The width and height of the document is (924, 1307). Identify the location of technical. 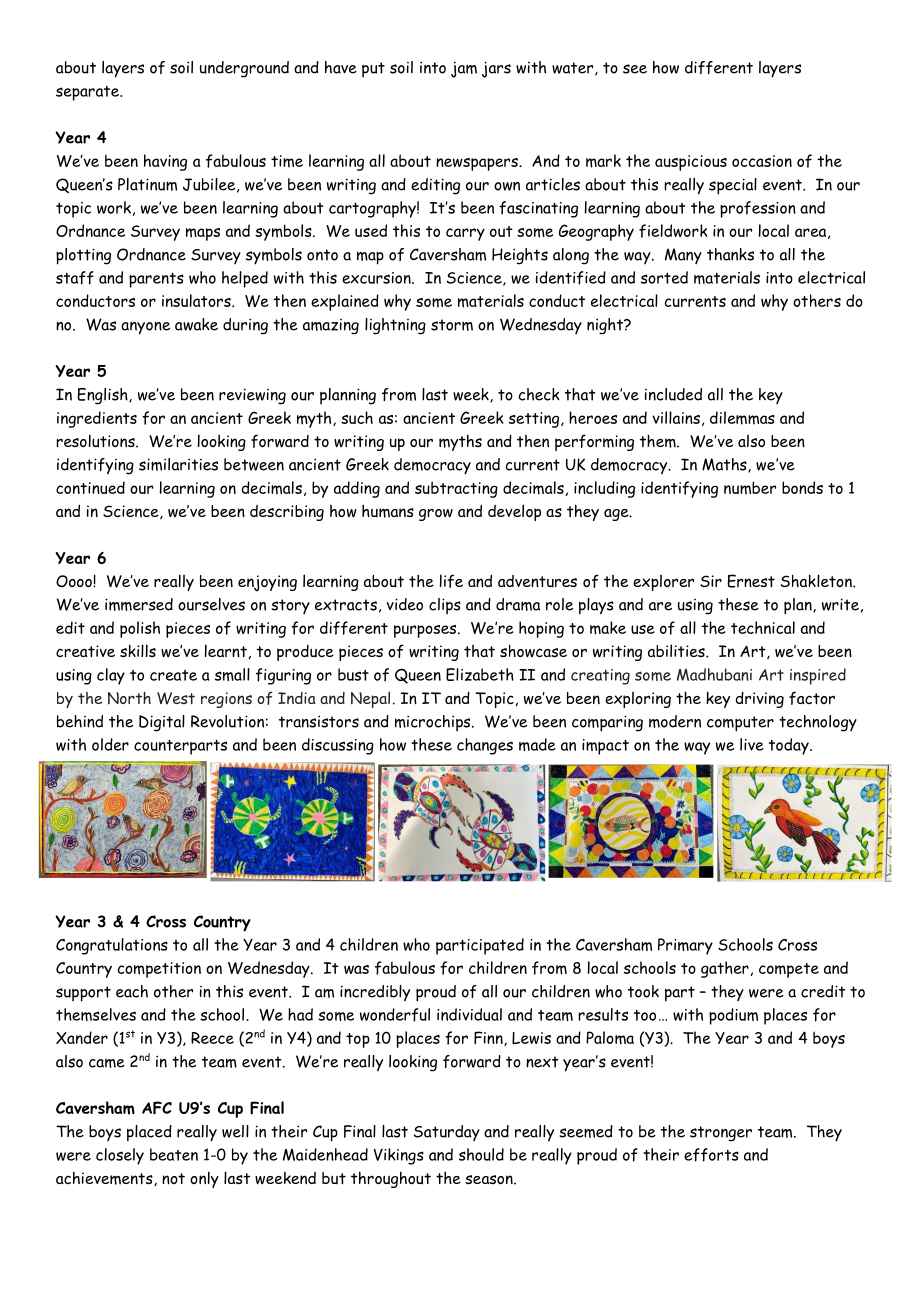
(763, 627).
